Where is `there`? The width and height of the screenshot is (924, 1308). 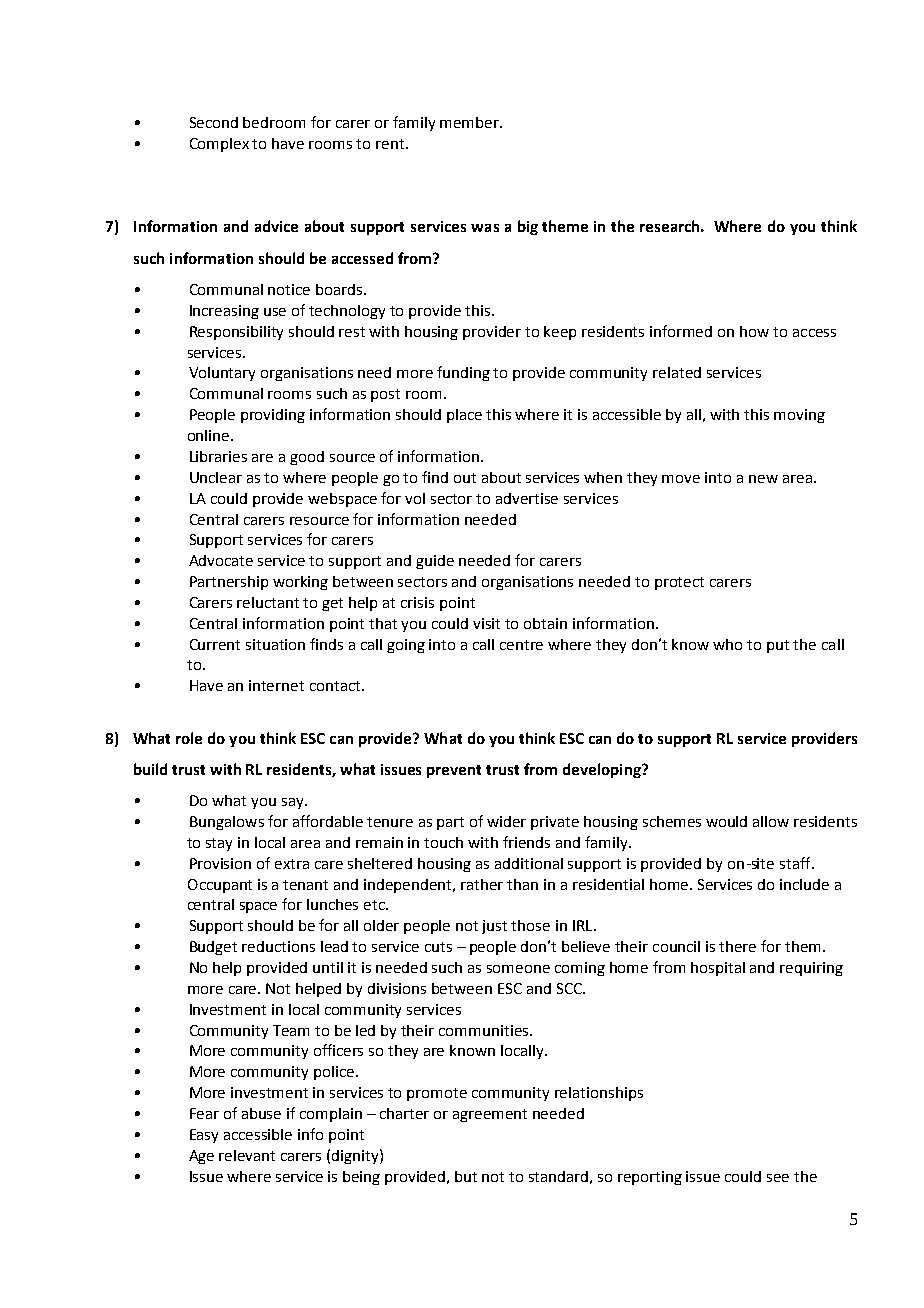
there is located at coordinates (737, 946).
